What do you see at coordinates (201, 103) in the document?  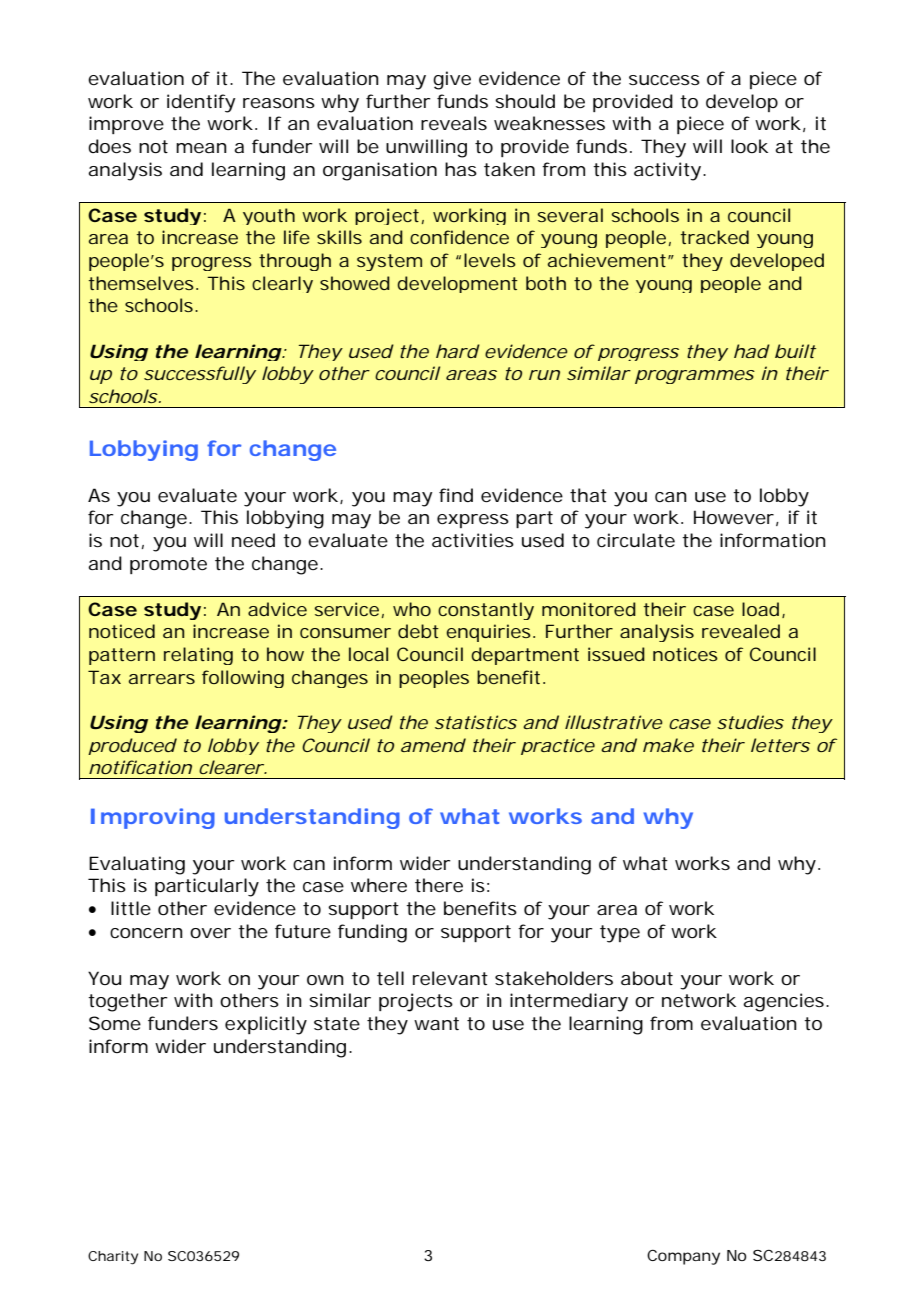 I see `identify` at bounding box center [201, 103].
